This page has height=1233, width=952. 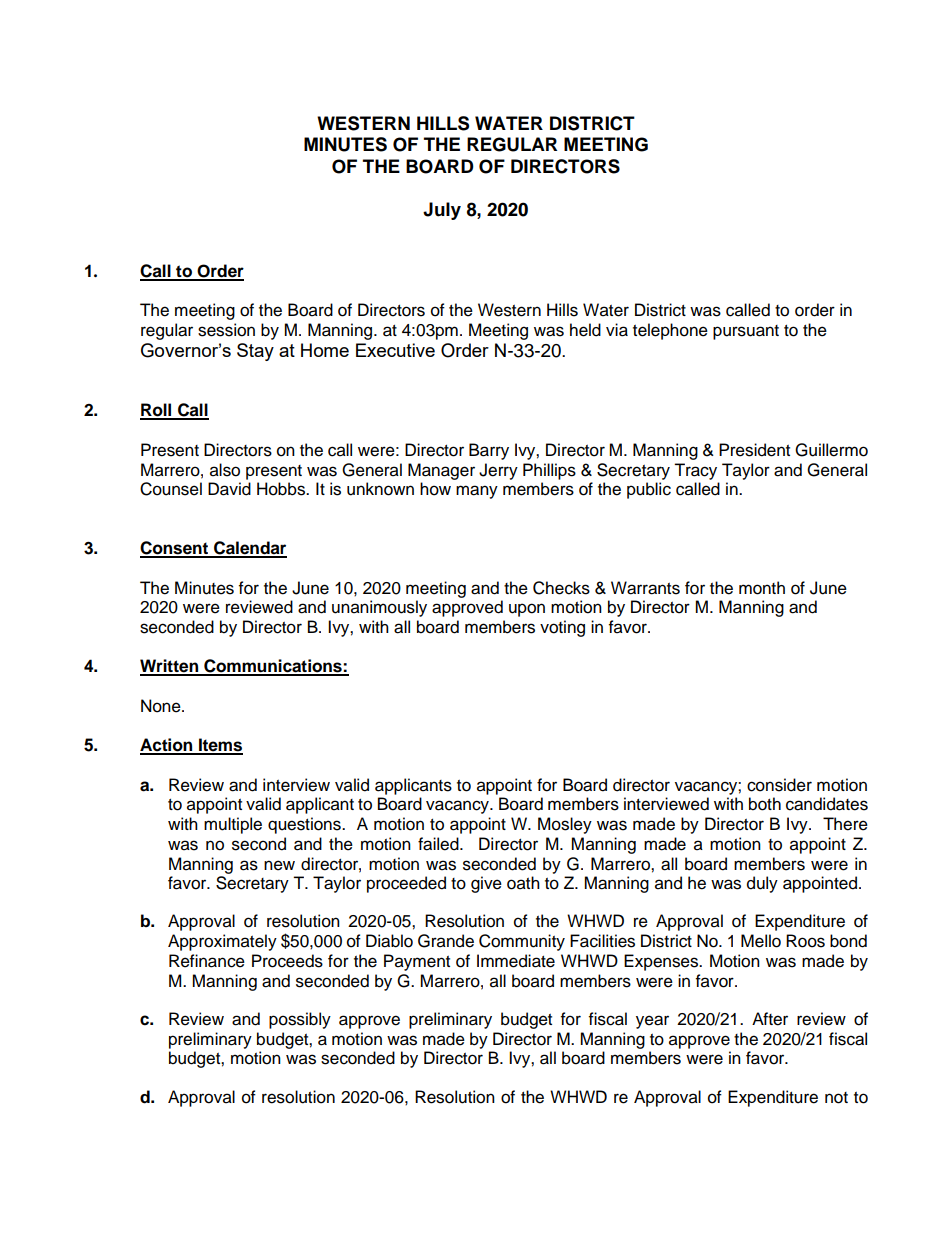 What do you see at coordinates (695, 471) in the page?
I see `Tracy` at bounding box center [695, 471].
